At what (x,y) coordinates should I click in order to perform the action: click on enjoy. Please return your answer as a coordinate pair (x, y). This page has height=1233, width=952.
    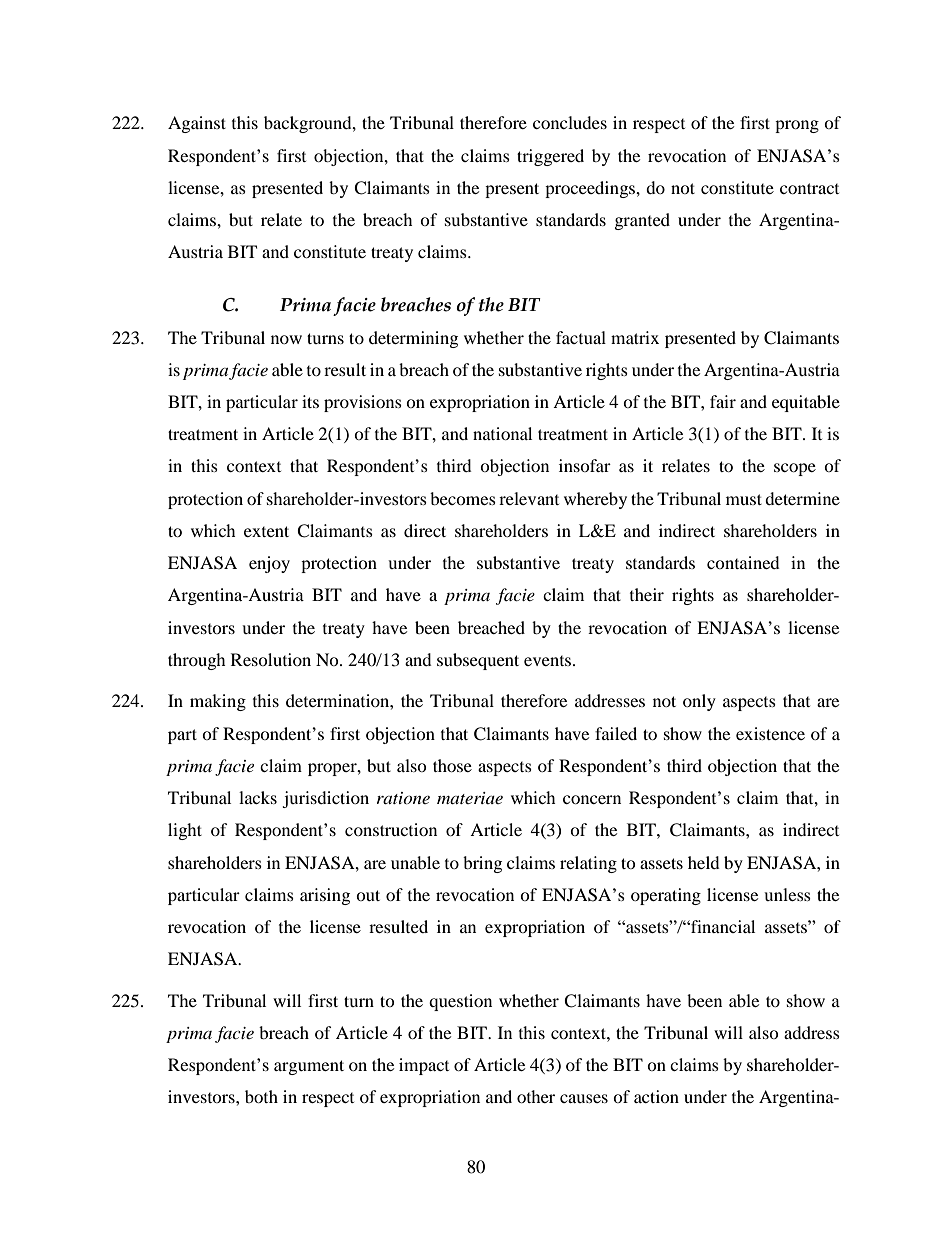
    Looking at the image, I should click on (269, 564).
